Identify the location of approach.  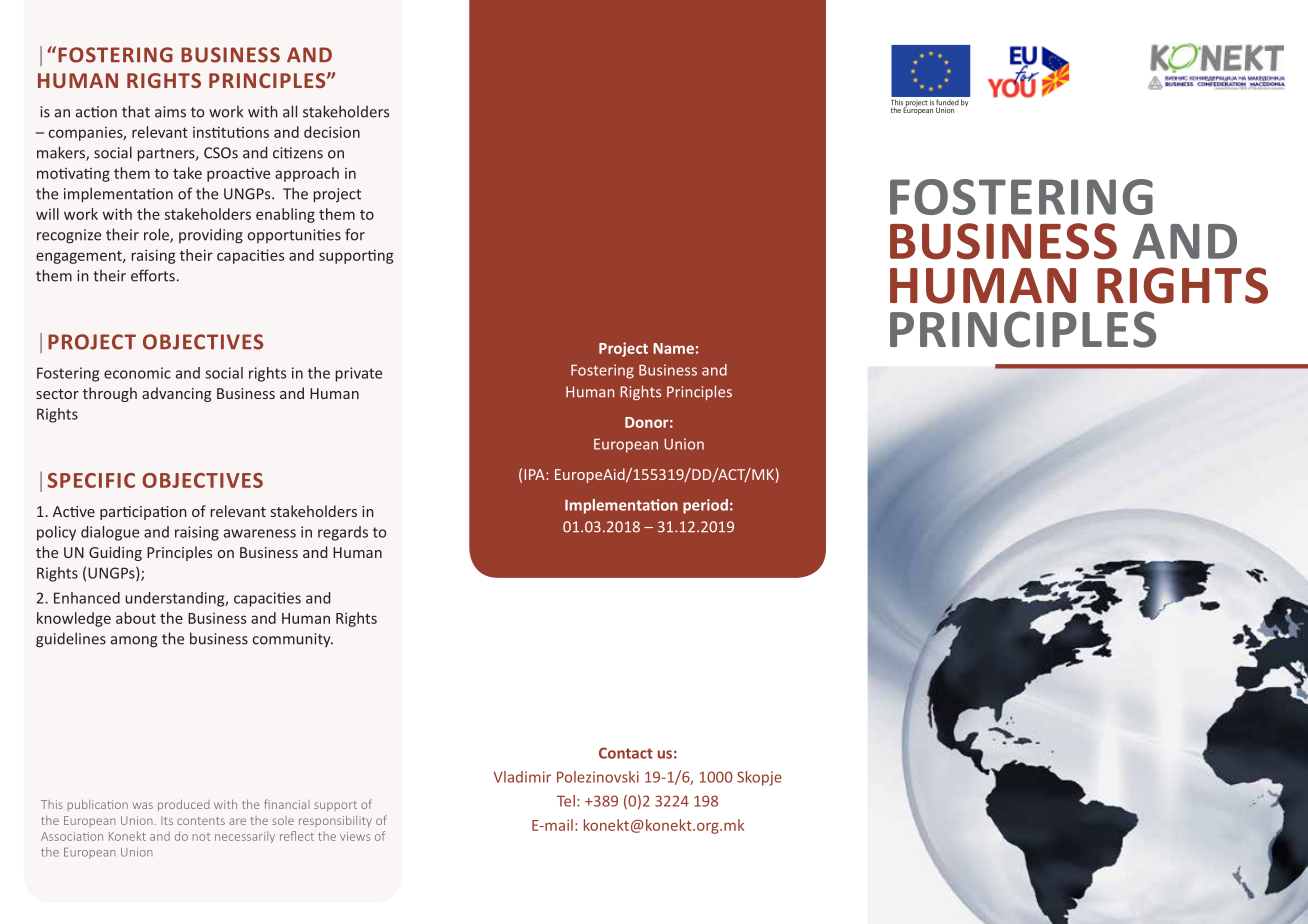
(307, 174).
